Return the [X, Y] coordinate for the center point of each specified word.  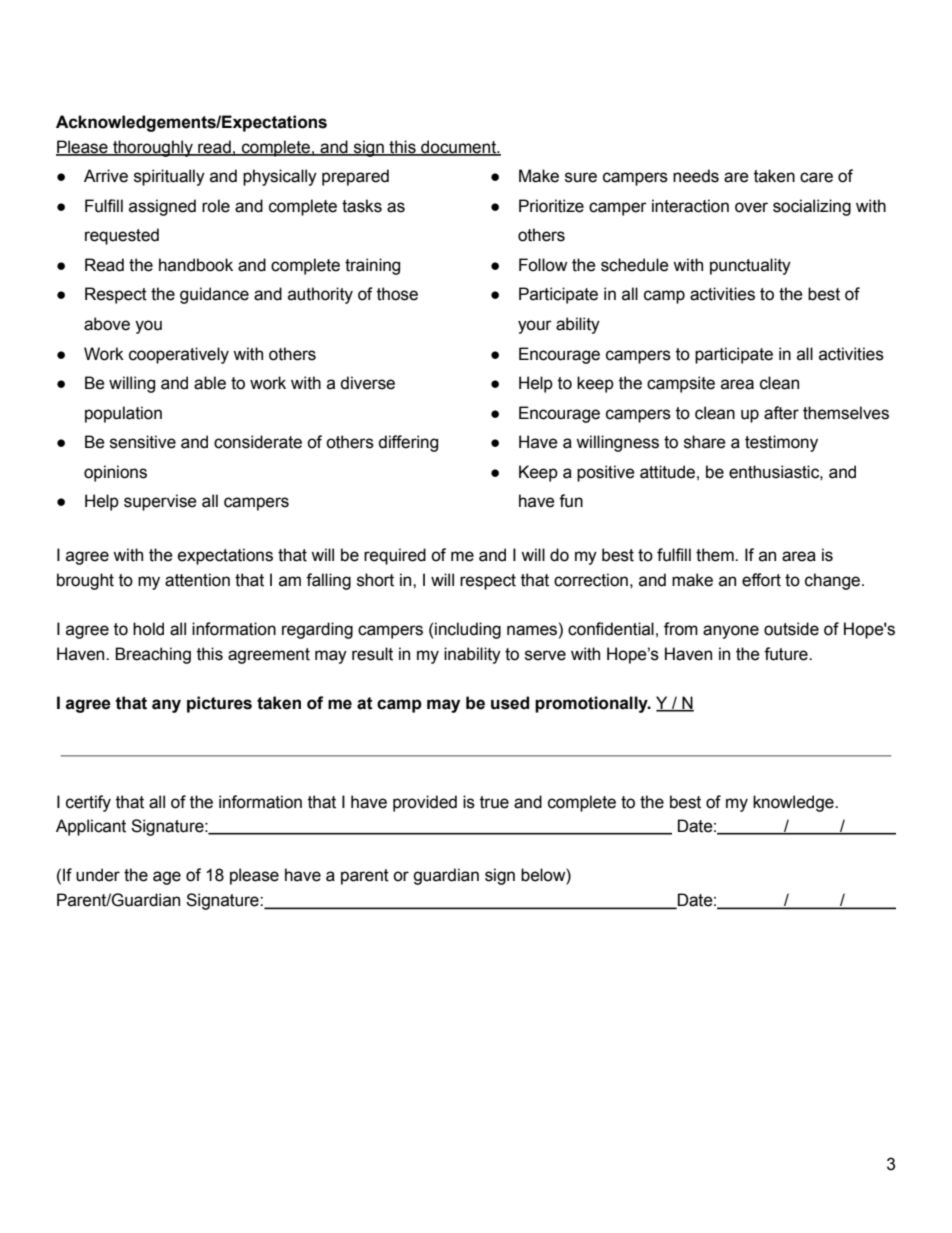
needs [696, 176]
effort [761, 580]
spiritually [169, 177]
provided [425, 803]
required [395, 556]
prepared [355, 177]
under [98, 875]
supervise [160, 502]
